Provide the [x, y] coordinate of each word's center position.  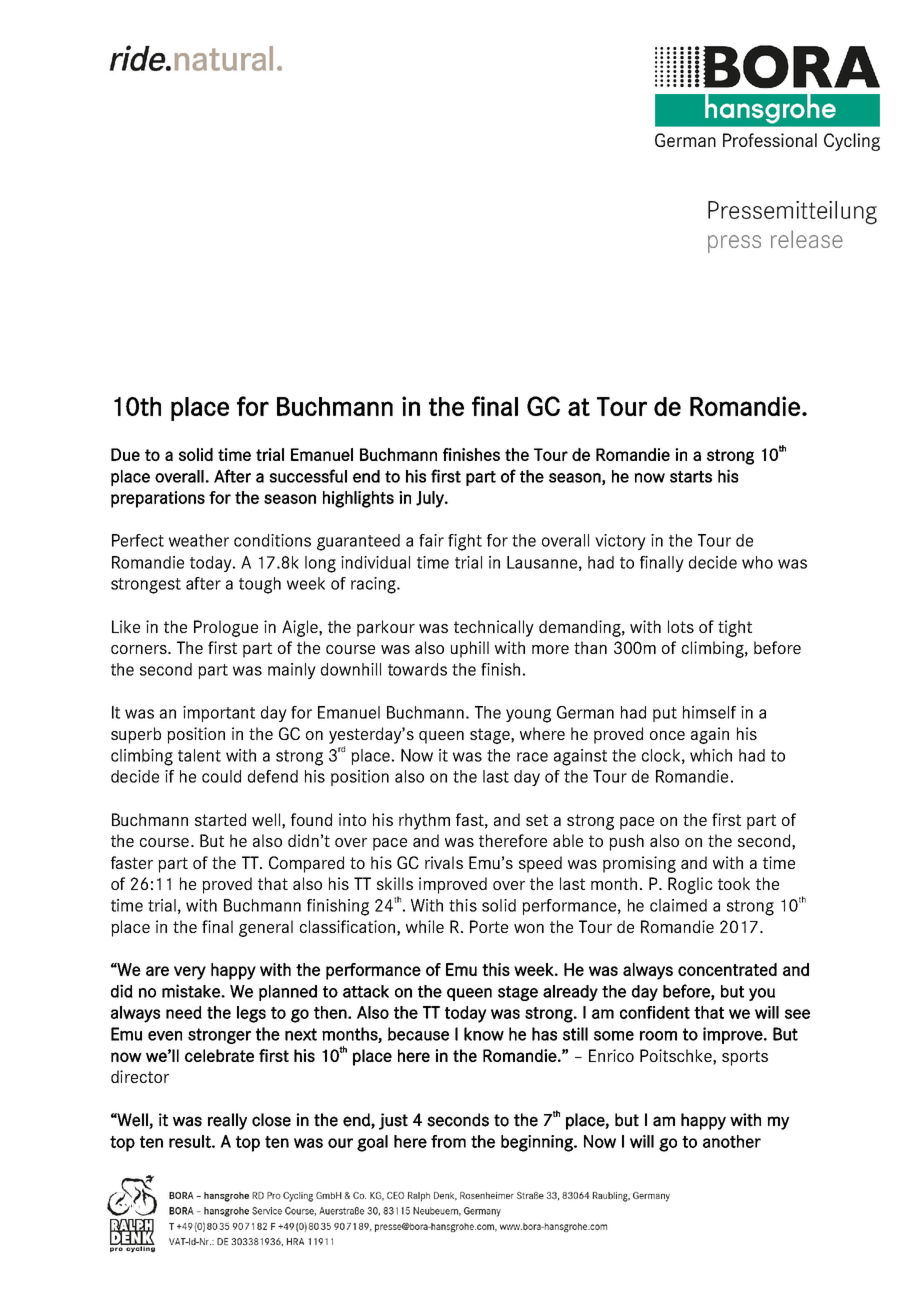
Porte [489, 926]
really [227, 1121]
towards [417, 669]
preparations [158, 499]
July [431, 499]
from [448, 1141]
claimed [678, 905]
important [219, 714]
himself [709, 712]
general [266, 928]
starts [691, 477]
